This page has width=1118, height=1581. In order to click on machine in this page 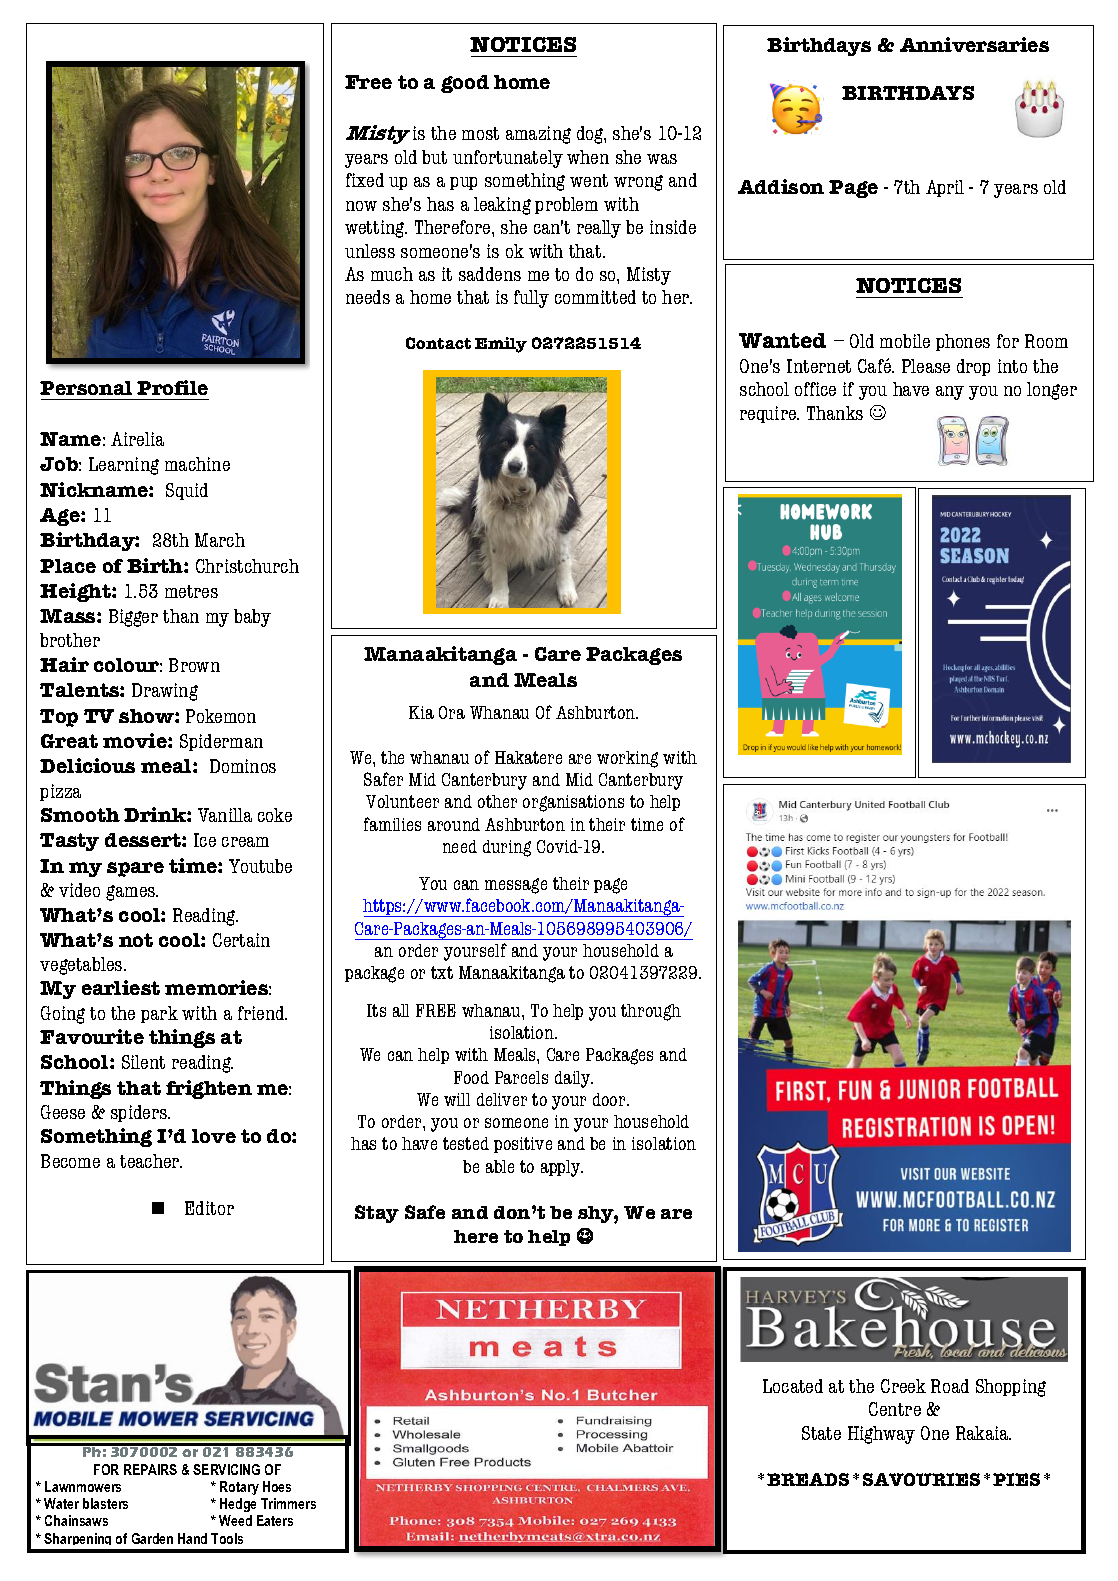, I will do `click(197, 464)`.
